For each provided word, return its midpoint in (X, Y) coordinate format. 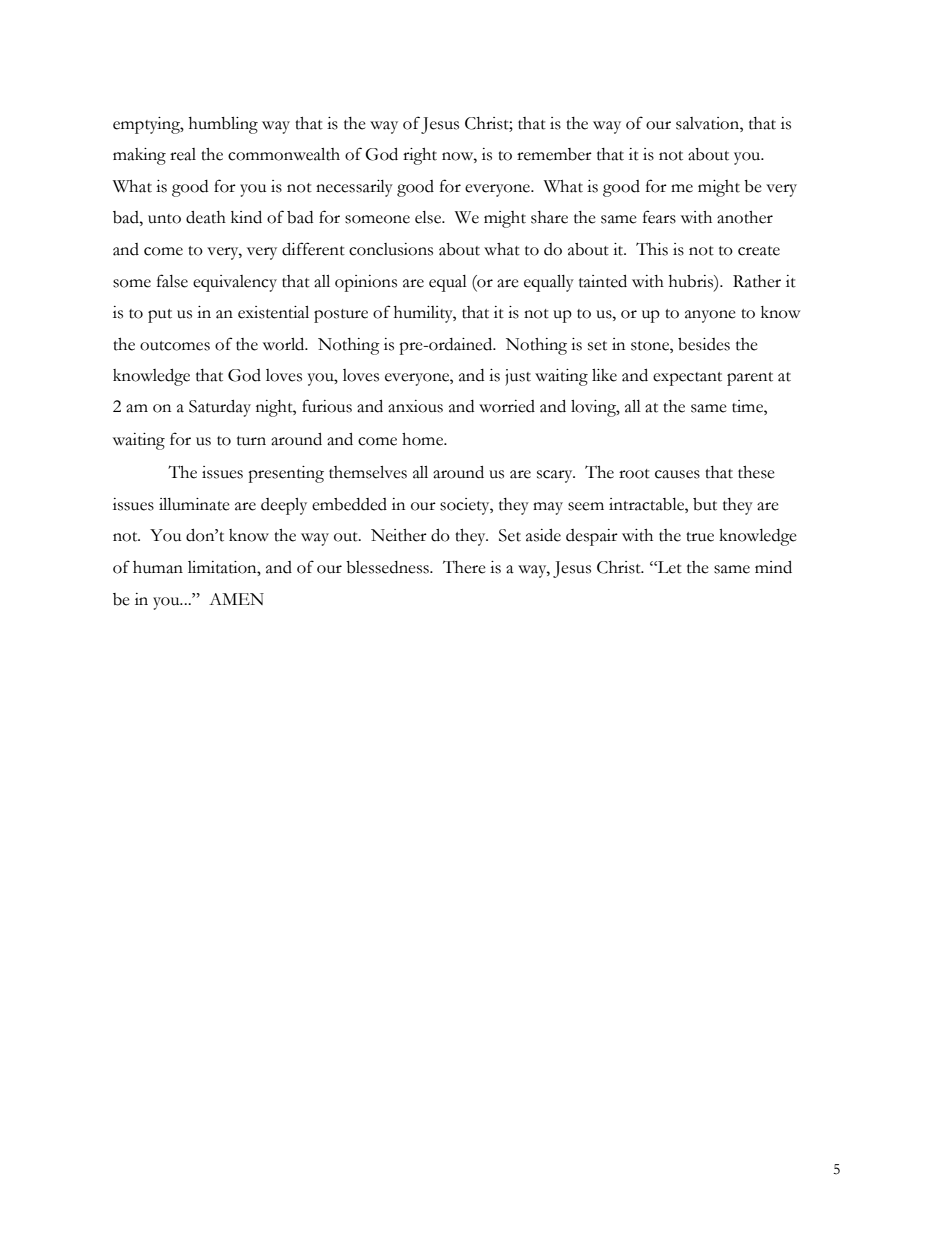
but (705, 504)
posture (341, 316)
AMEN (236, 599)
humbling (223, 125)
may (548, 508)
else (429, 217)
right (420, 156)
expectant (687, 379)
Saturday (220, 408)
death (206, 217)
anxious (415, 406)
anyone (710, 316)
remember (554, 154)
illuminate (194, 504)
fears (659, 217)
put (160, 316)
